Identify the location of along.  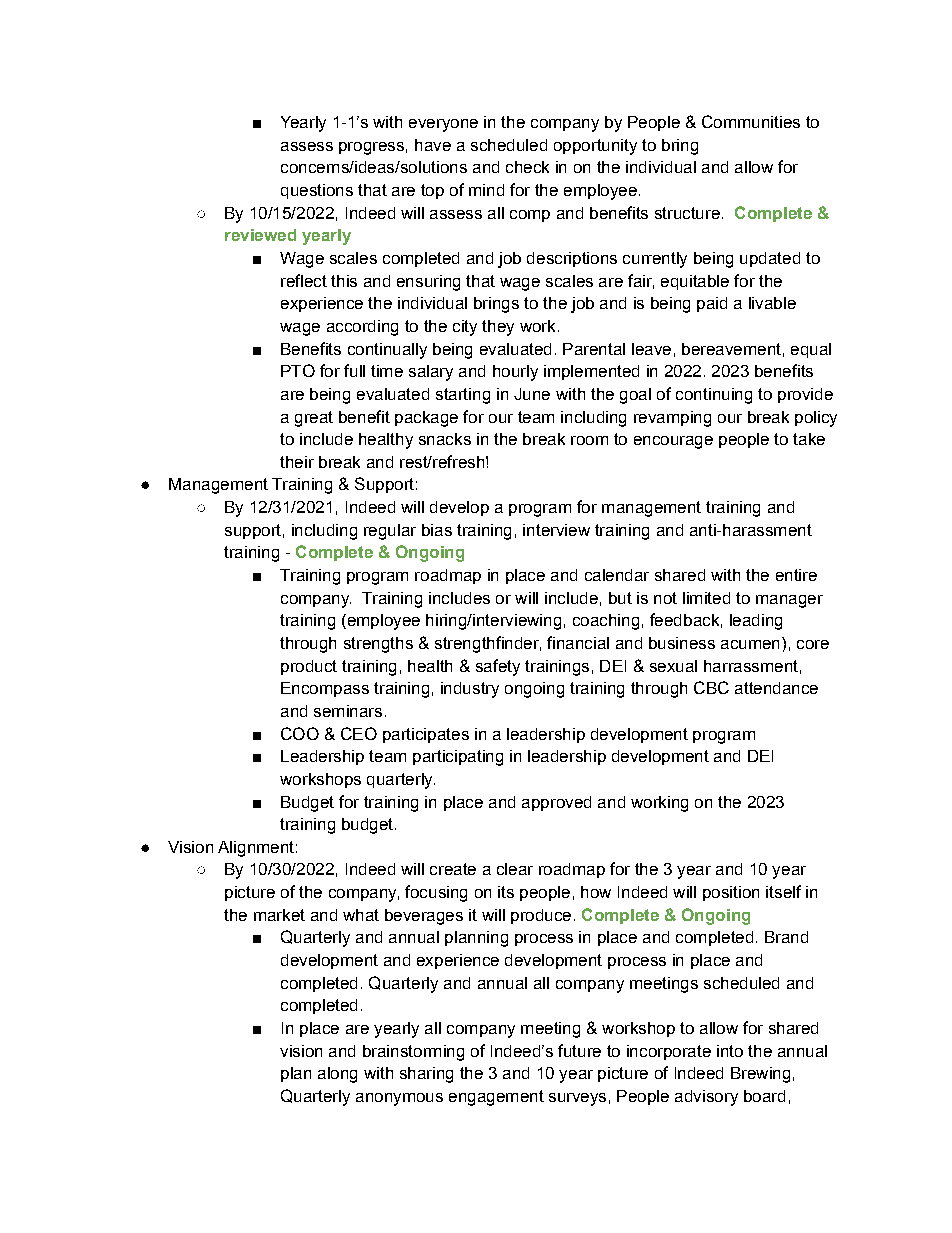
(337, 1075).
